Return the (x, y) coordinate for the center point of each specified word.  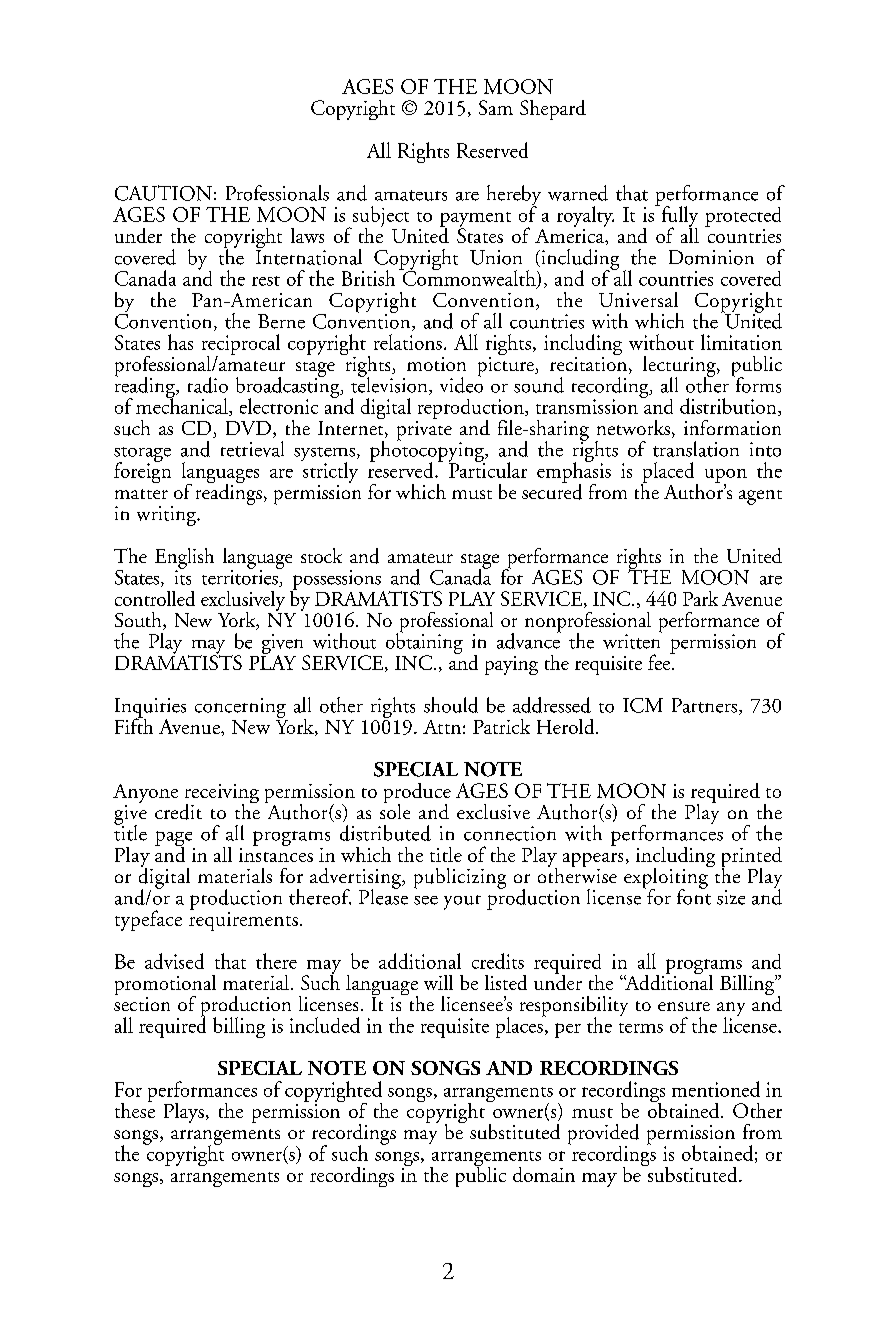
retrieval (252, 449)
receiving (222, 795)
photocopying (428, 451)
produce (417, 794)
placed (669, 474)
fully (678, 217)
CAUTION (163, 193)
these (135, 1109)
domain (544, 1174)
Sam (496, 107)
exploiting (667, 878)
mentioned (716, 1089)
